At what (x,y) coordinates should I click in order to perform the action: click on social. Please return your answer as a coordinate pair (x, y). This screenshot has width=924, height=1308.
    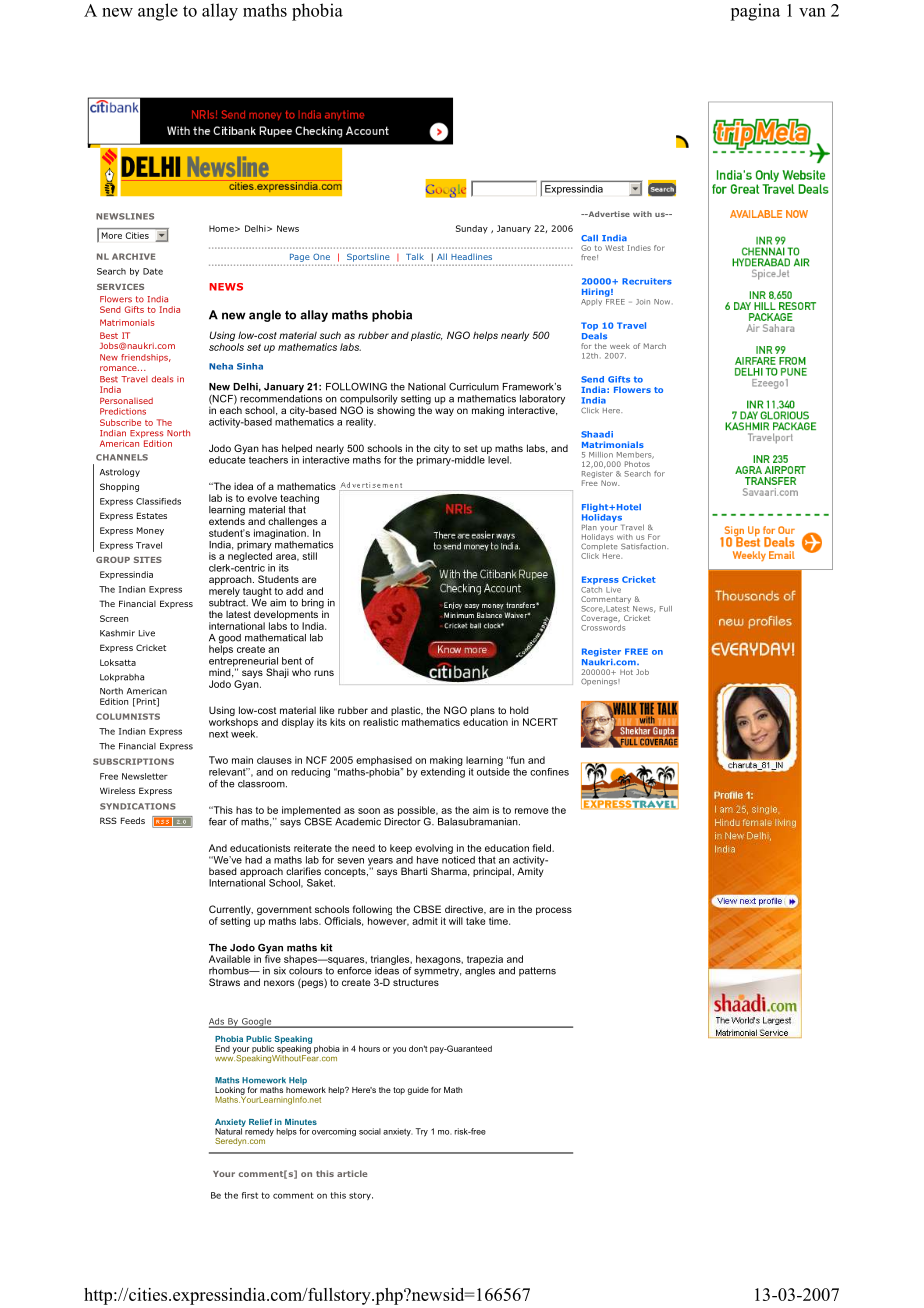
    Looking at the image, I should click on (370, 1131).
